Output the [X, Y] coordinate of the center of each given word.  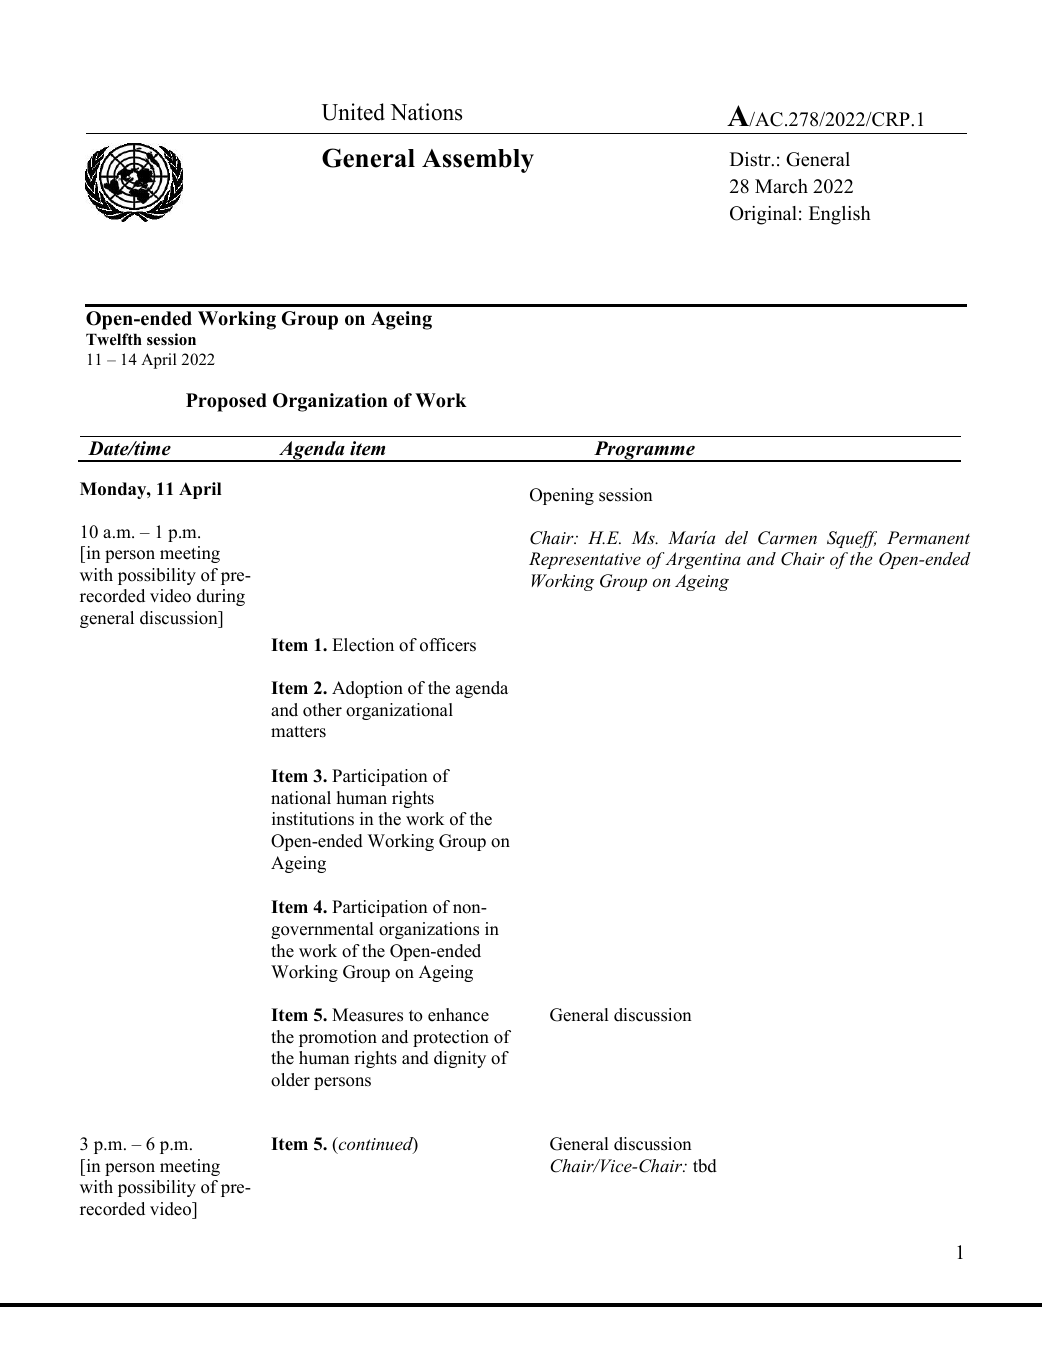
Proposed [226, 402]
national [301, 798]
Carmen [787, 538]
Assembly [478, 161]
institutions [313, 819]
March [781, 186]
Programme [644, 451]
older [290, 1080]
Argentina [703, 560]
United [353, 112]
